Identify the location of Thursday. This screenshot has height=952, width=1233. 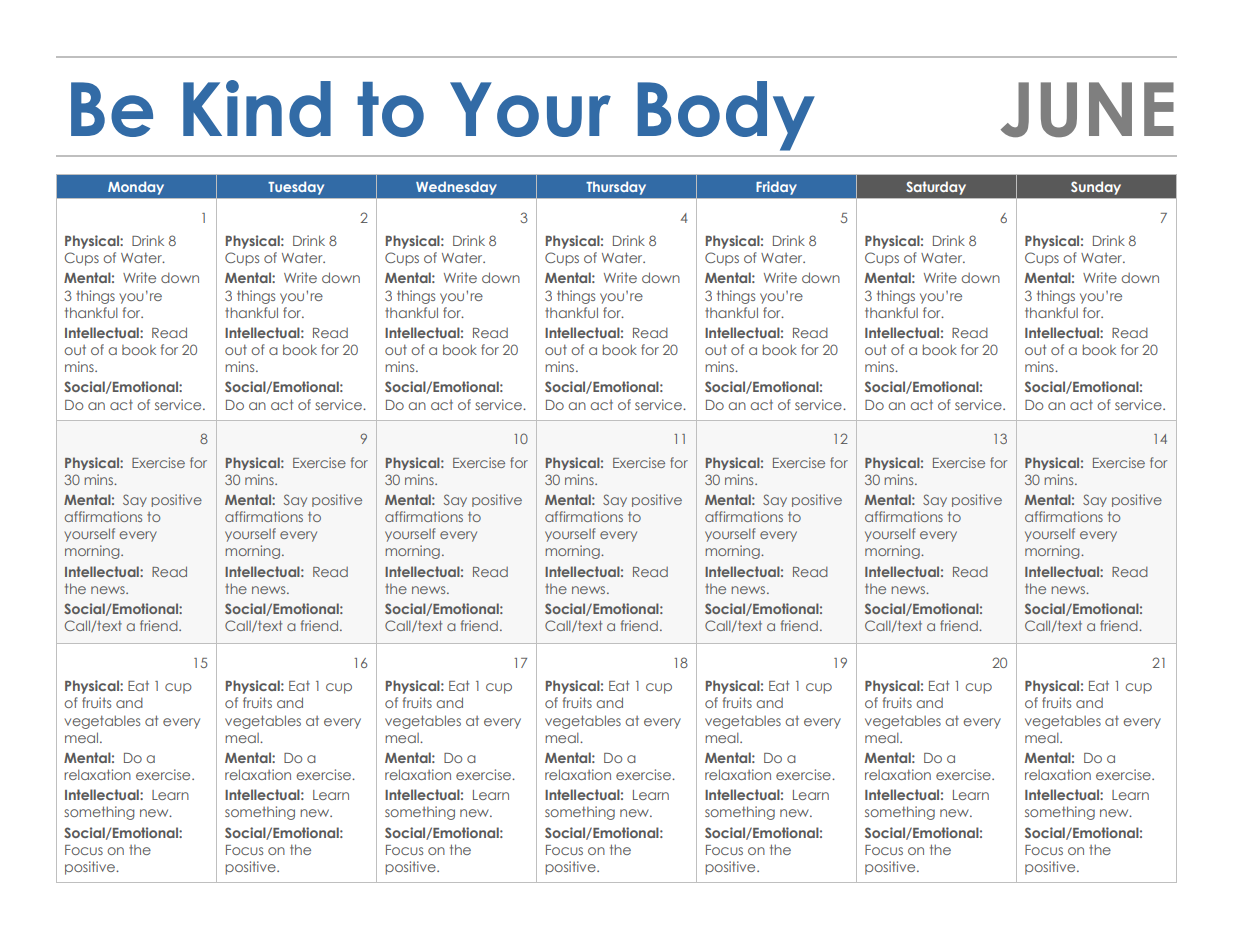
(616, 188).
